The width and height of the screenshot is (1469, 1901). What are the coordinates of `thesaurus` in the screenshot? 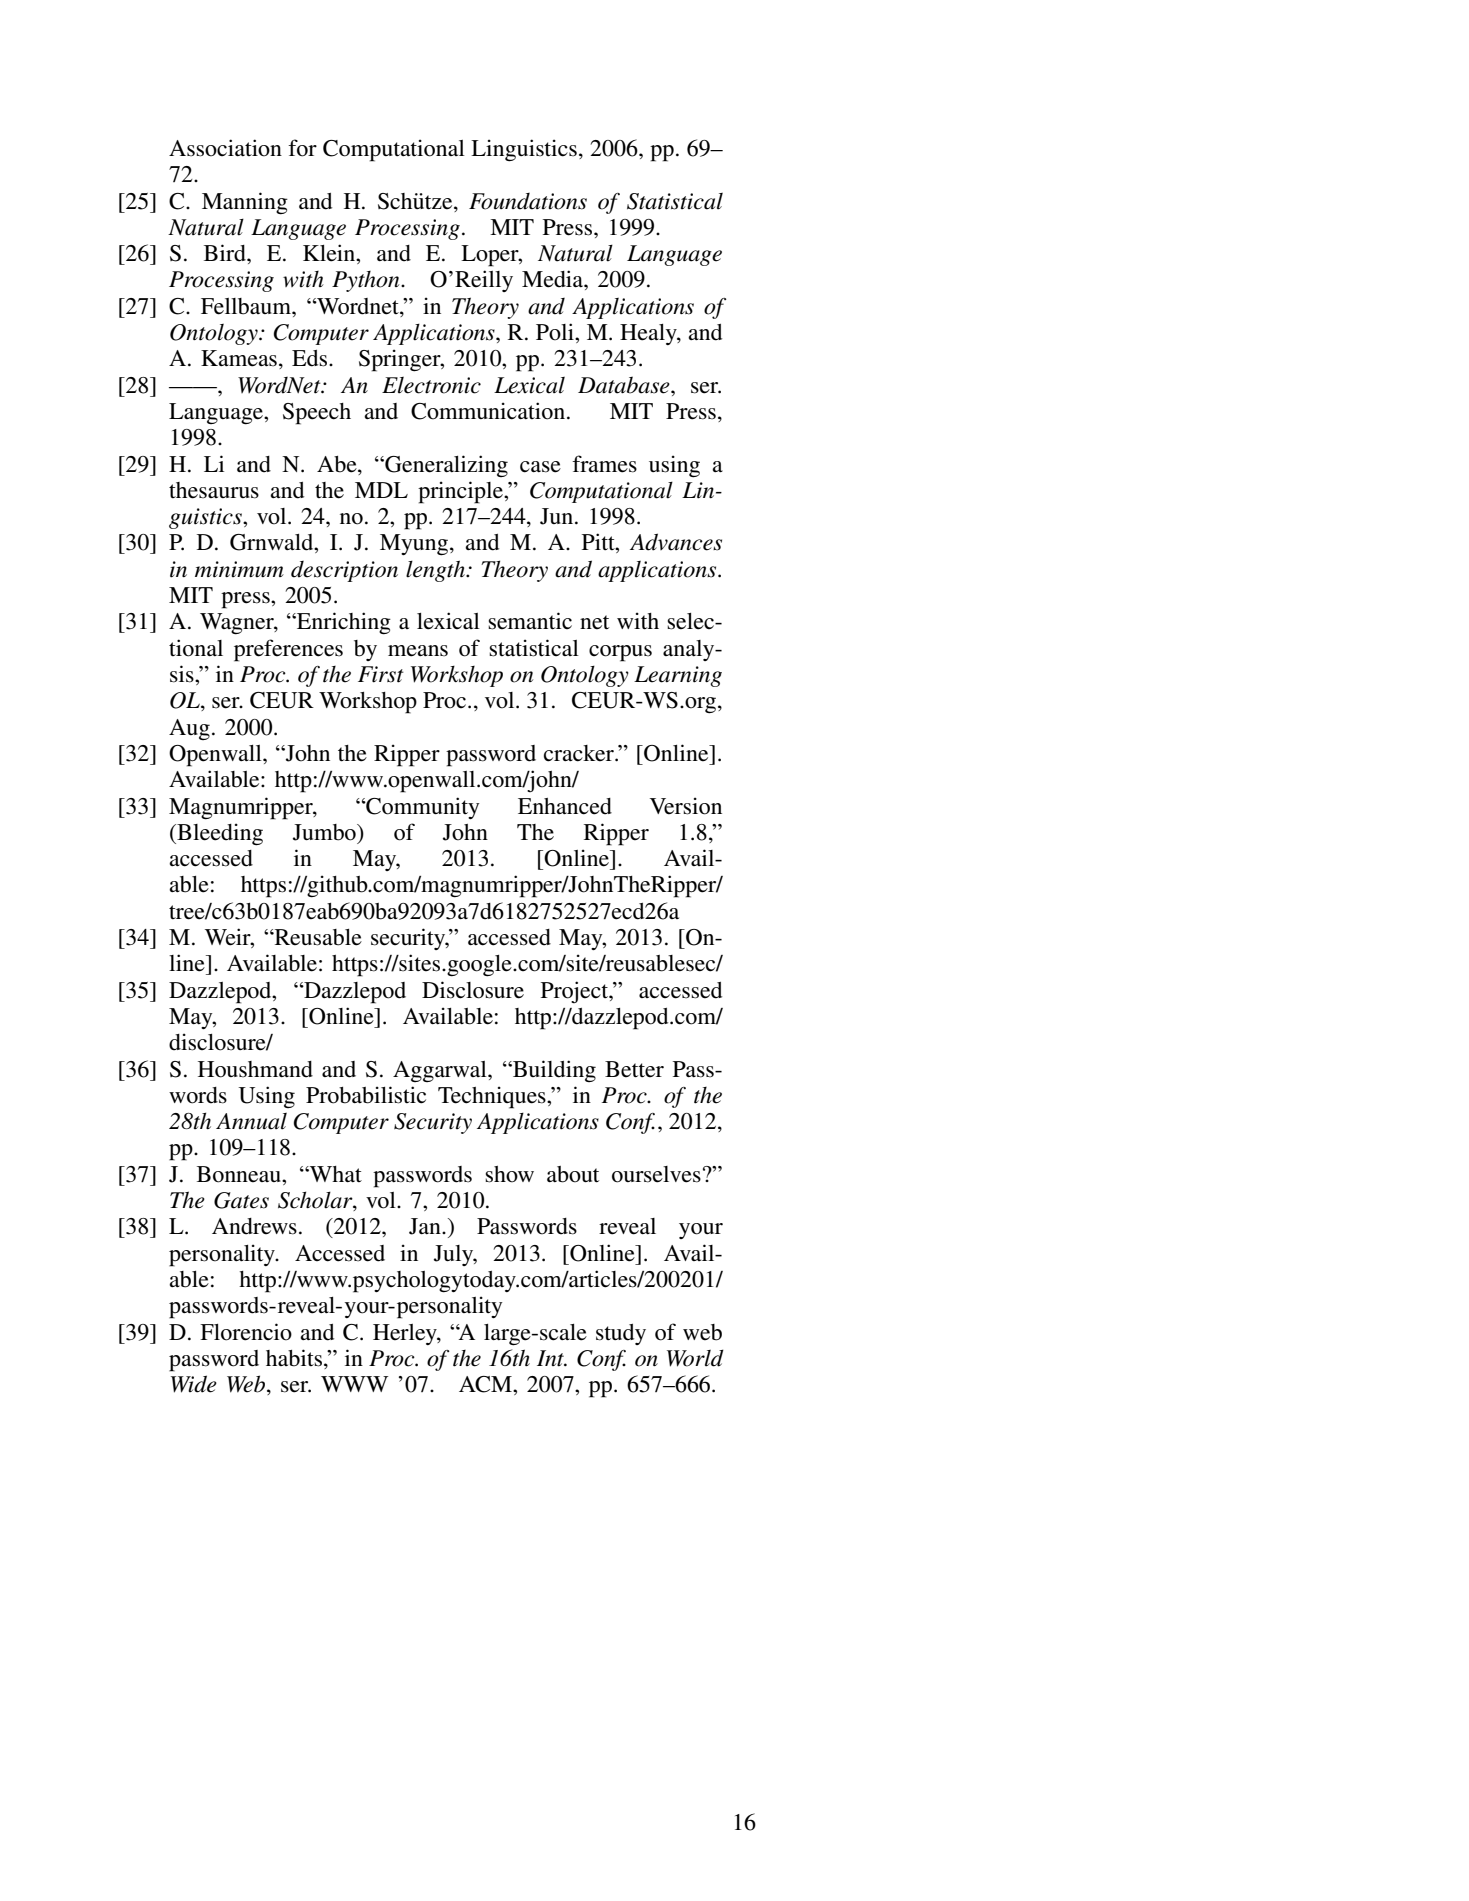 It's located at (214, 490).
